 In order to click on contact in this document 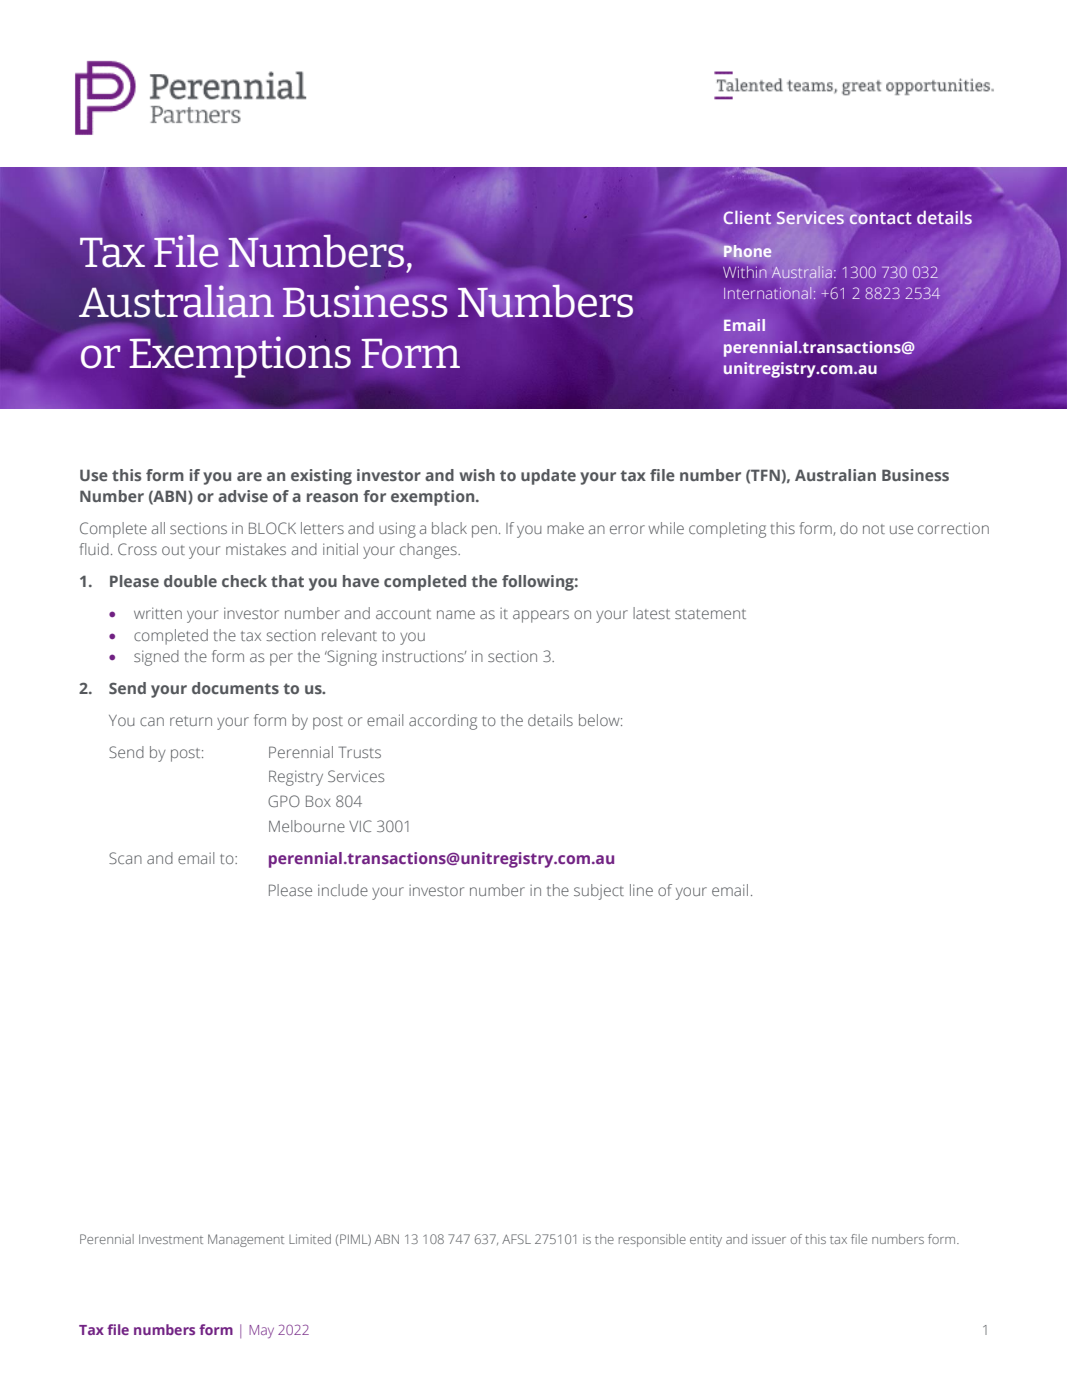, I will do `click(880, 217)`.
